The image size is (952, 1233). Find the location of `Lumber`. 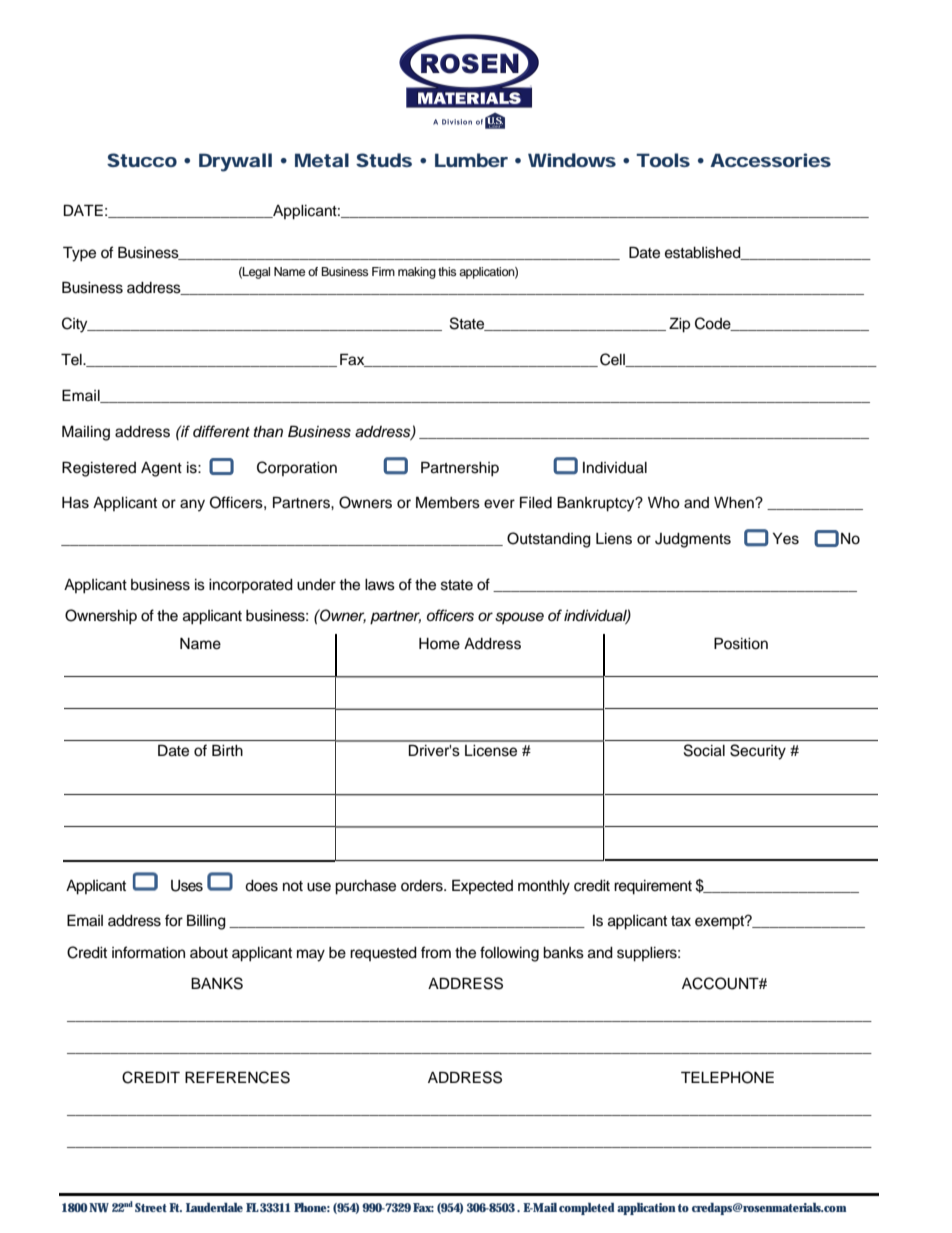

Lumber is located at coordinates (471, 160).
